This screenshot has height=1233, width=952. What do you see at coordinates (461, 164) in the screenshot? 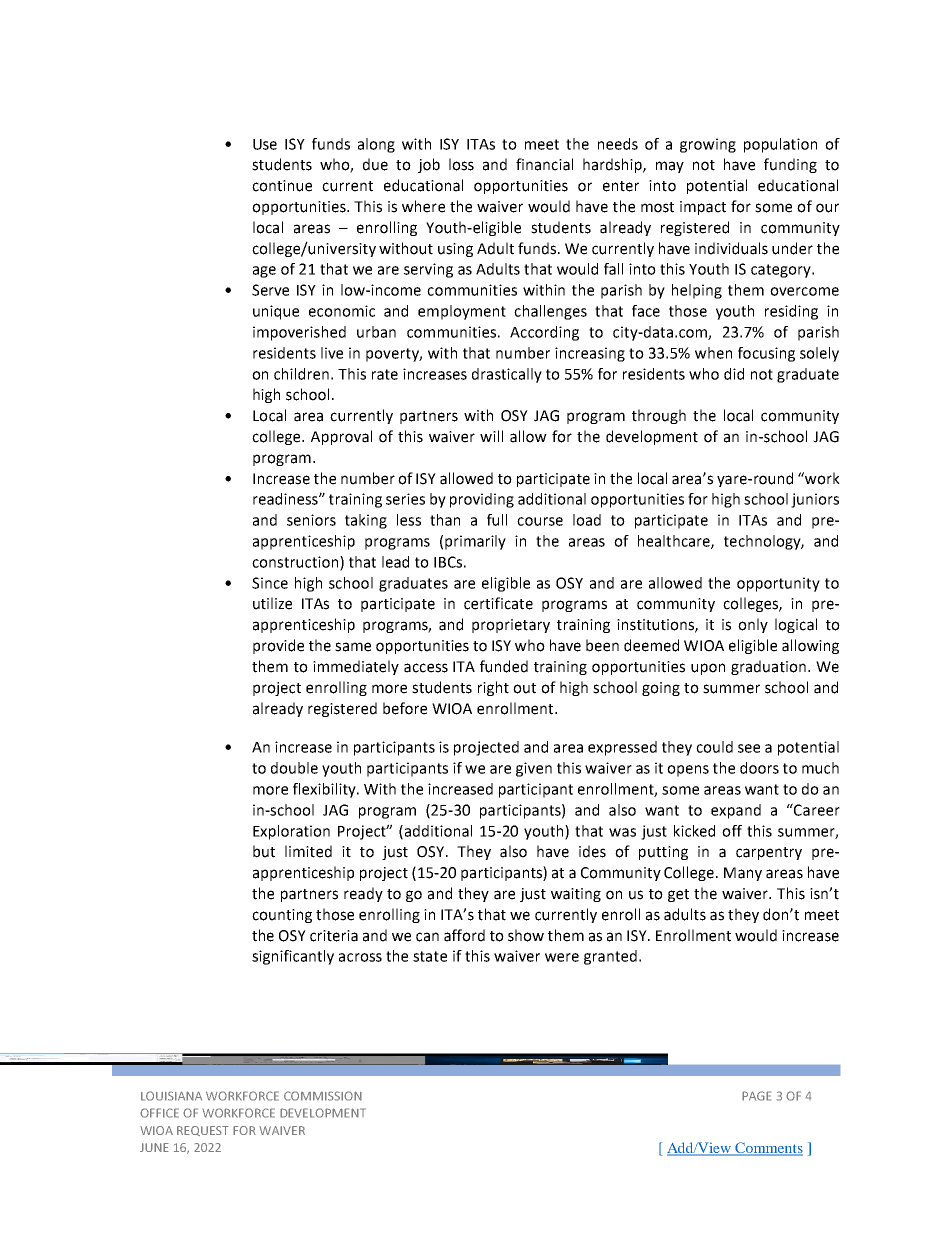
I see `loss` at bounding box center [461, 164].
